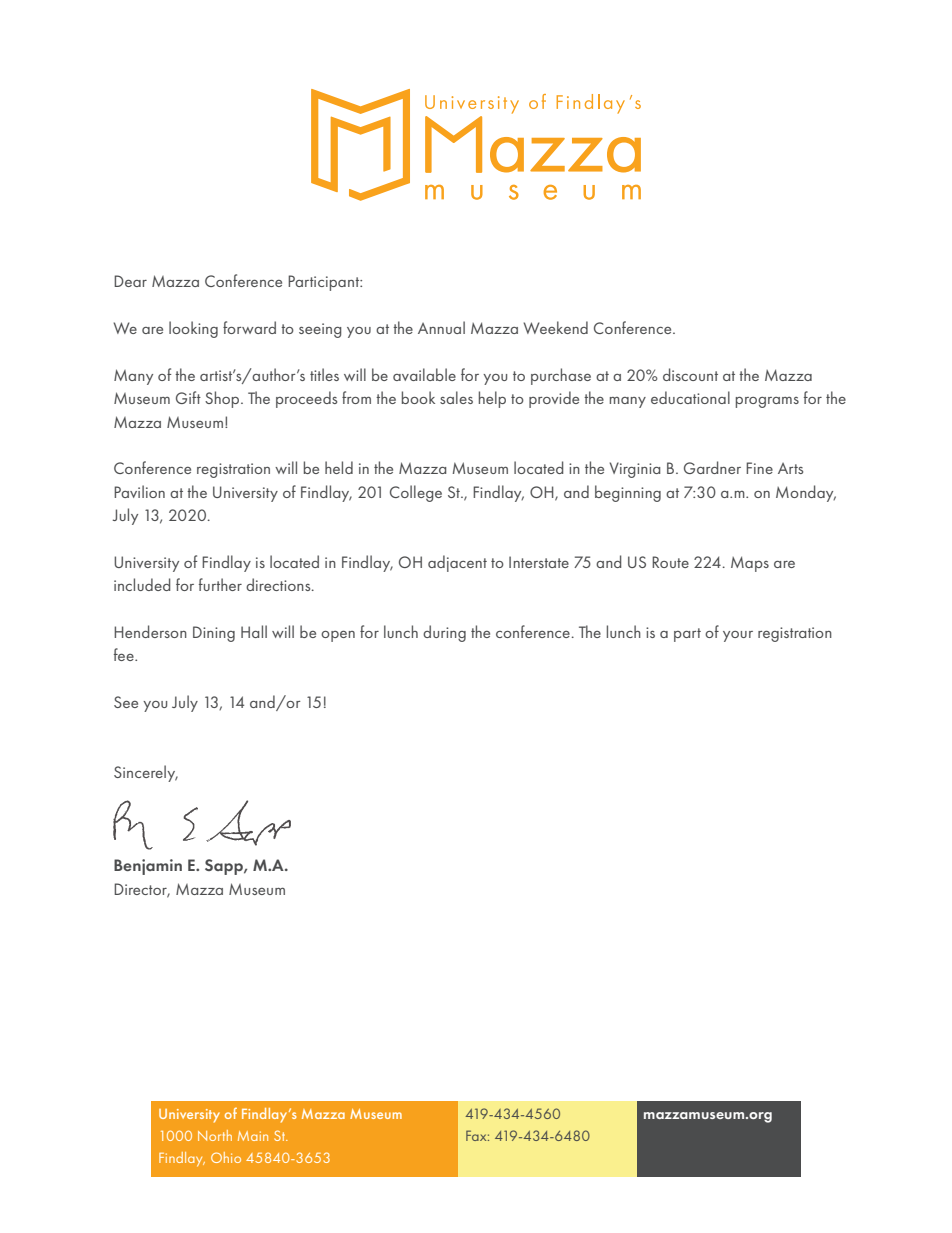 The width and height of the screenshot is (952, 1233). Describe the element at coordinates (215, 1135) in the screenshot. I see `North` at that location.
